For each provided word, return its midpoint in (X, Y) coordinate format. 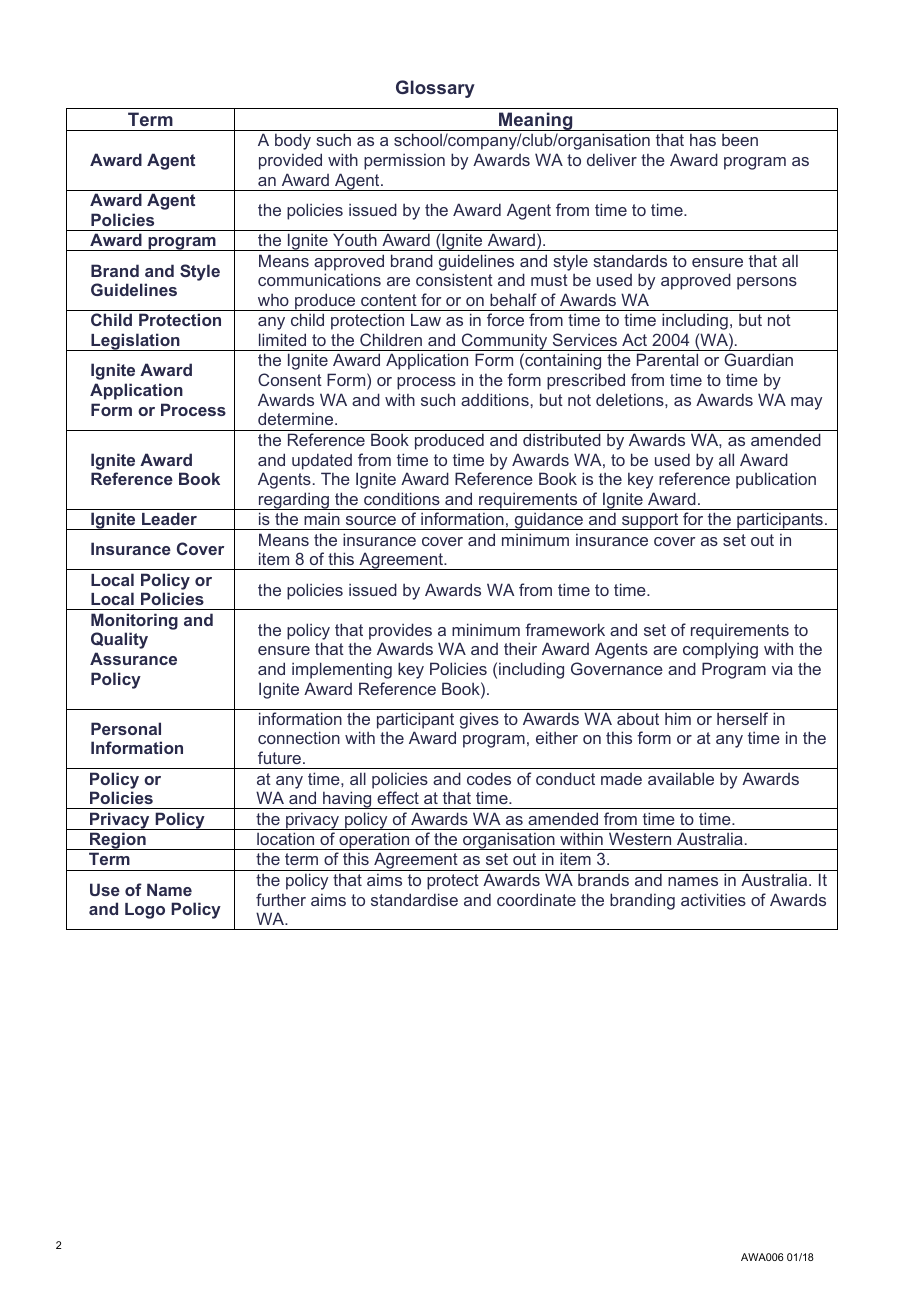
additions (495, 399)
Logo (145, 911)
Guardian (758, 359)
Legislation (135, 342)
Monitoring (134, 621)
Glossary (435, 89)
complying (720, 650)
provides (400, 631)
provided (290, 161)
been (740, 139)
